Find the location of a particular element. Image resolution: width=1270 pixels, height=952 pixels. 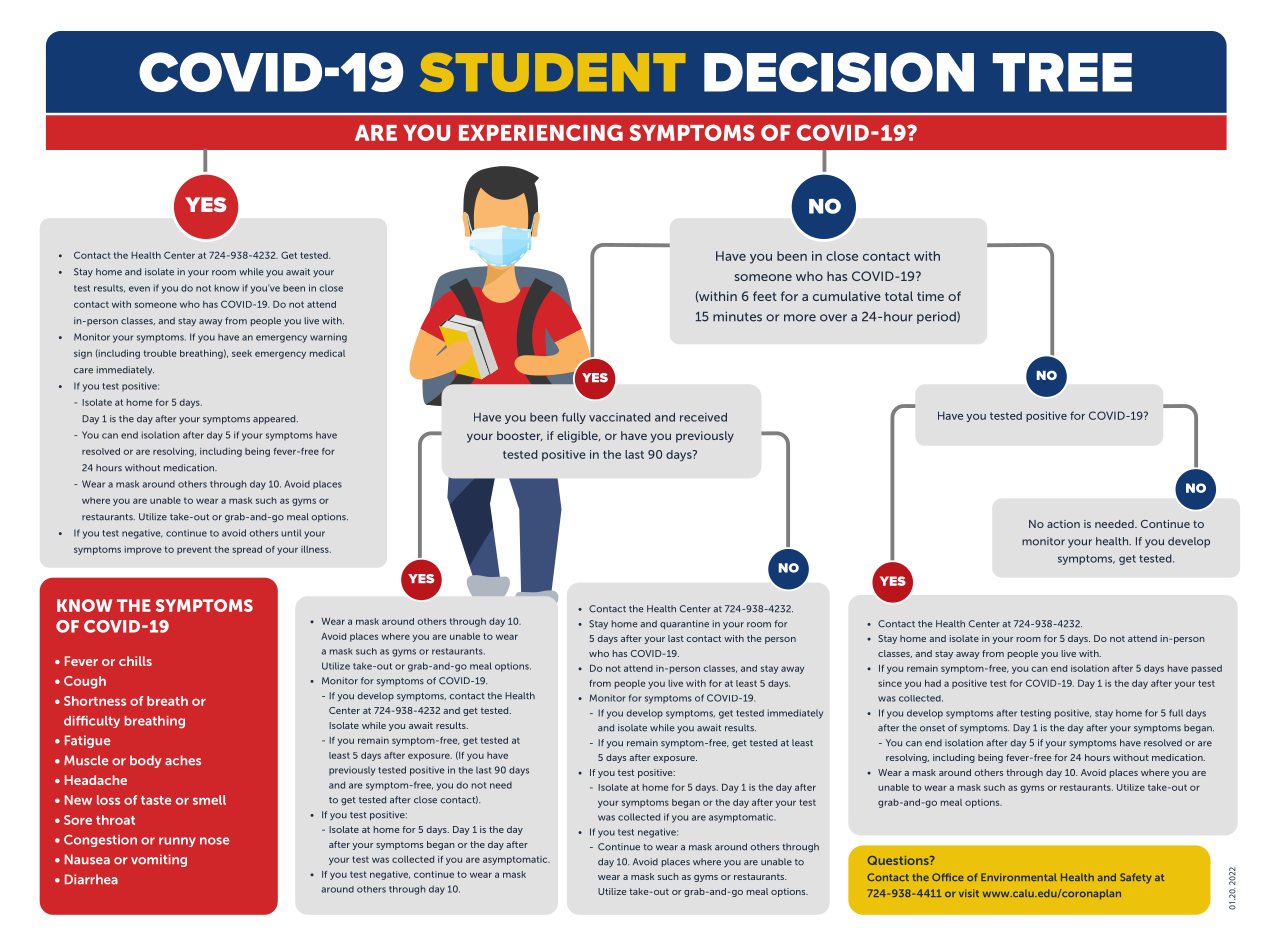

time is located at coordinates (930, 296).
